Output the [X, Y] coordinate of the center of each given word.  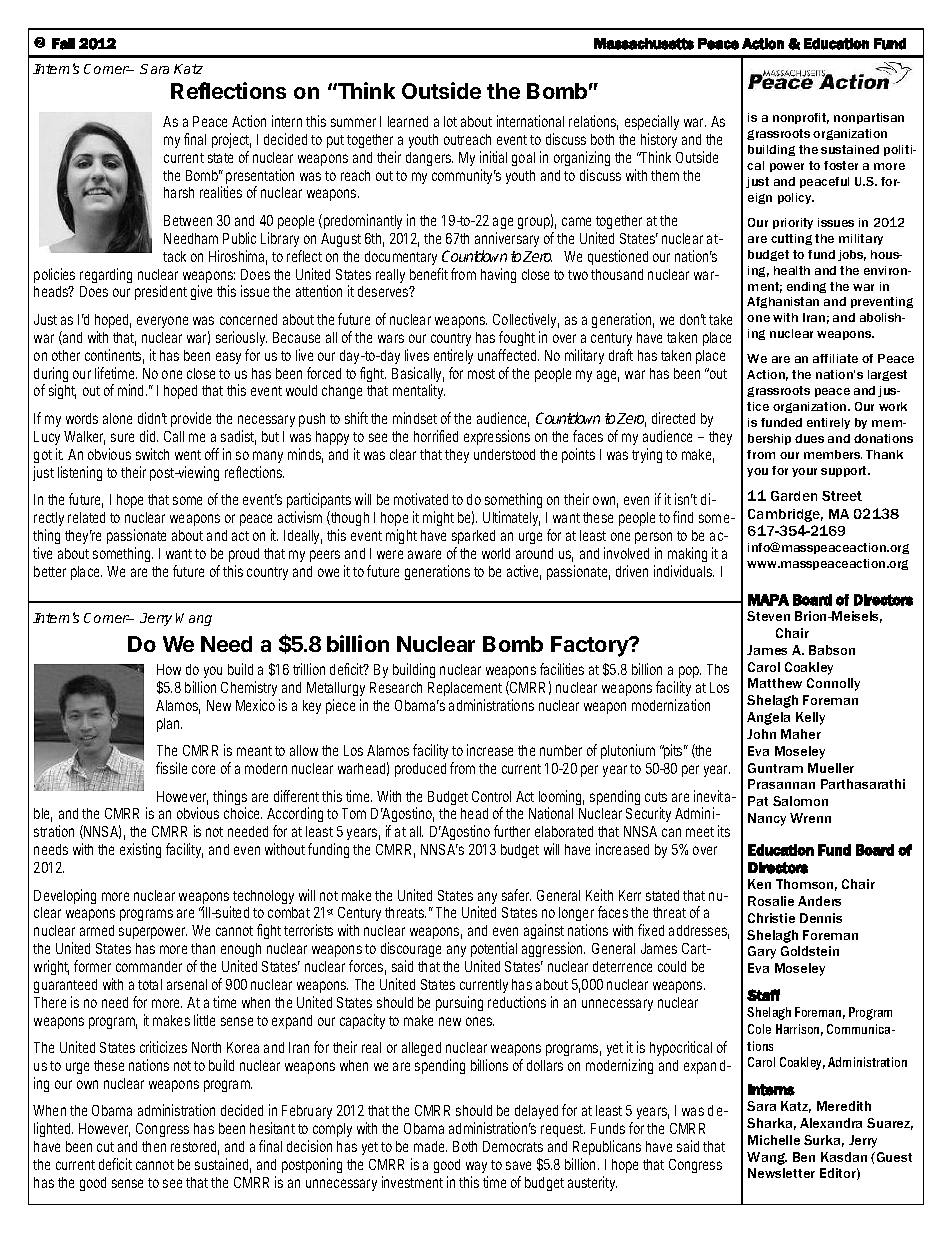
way [477, 1169]
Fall [63, 44]
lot [450, 121]
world [496, 553]
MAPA [768, 600]
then [154, 1146]
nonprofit [801, 118]
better [50, 571]
